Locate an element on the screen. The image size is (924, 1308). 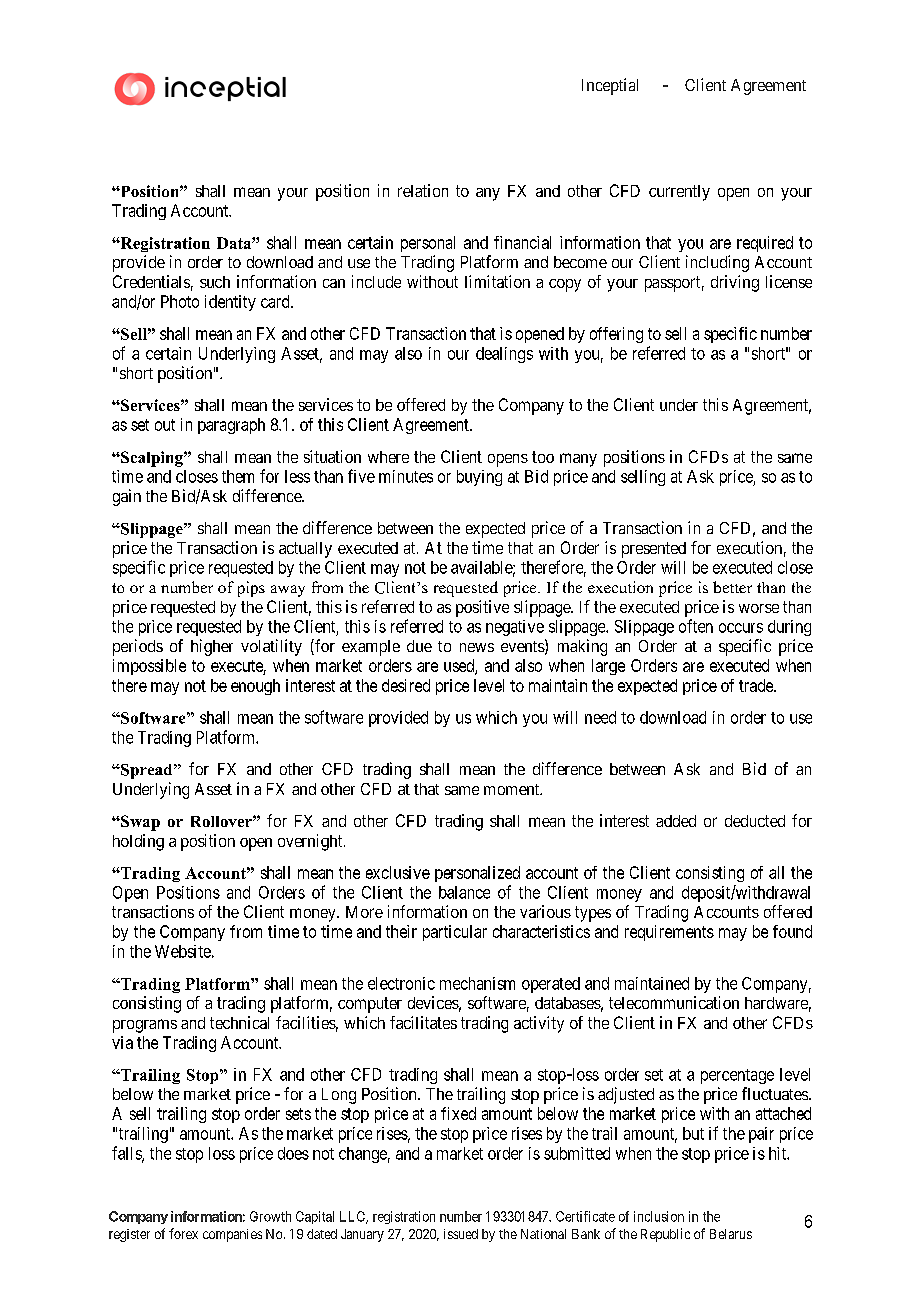
issued is located at coordinates (461, 1234).
